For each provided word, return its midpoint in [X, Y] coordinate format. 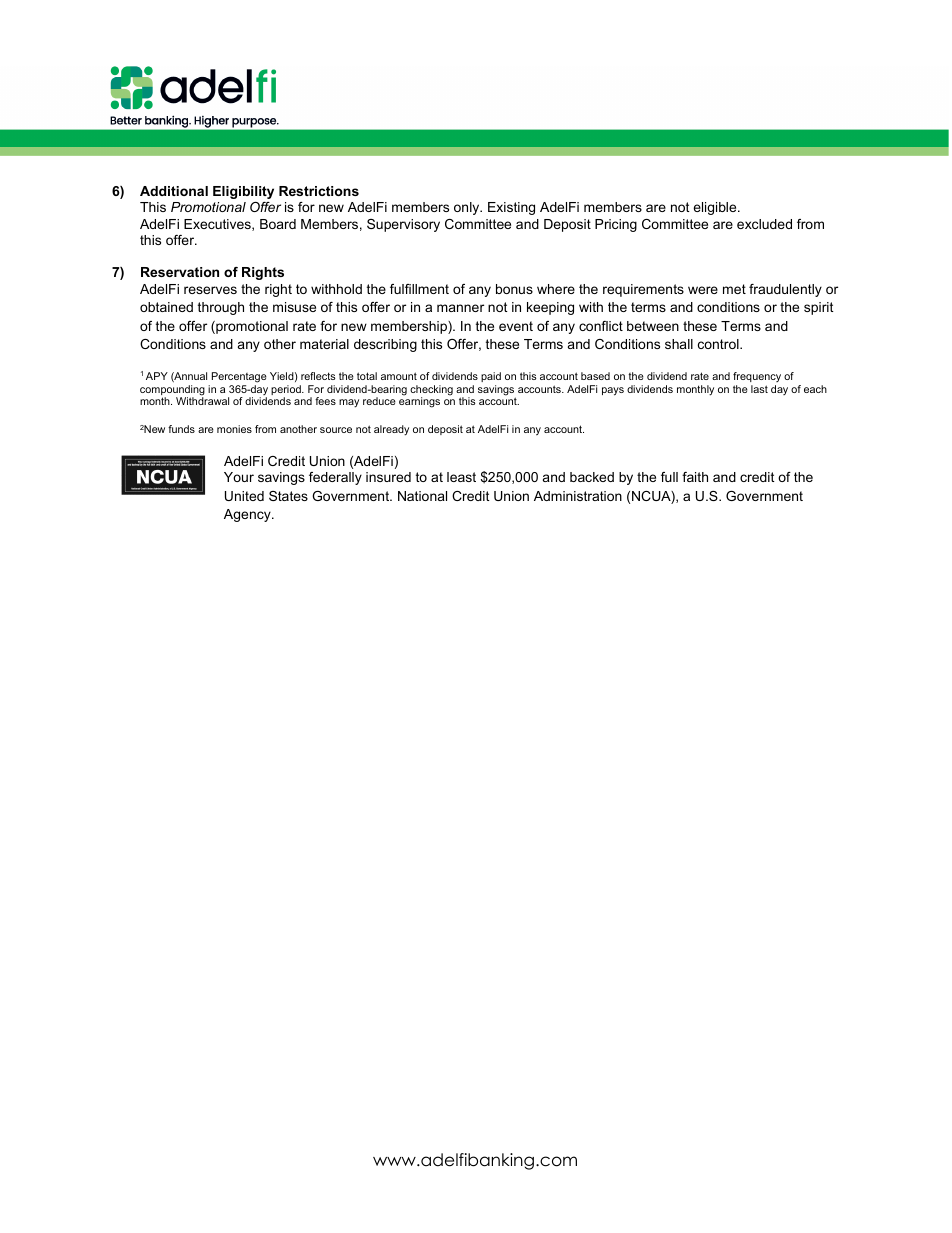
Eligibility [243, 192]
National [422, 496]
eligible [716, 208]
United [244, 496]
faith [695, 477]
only [468, 208]
